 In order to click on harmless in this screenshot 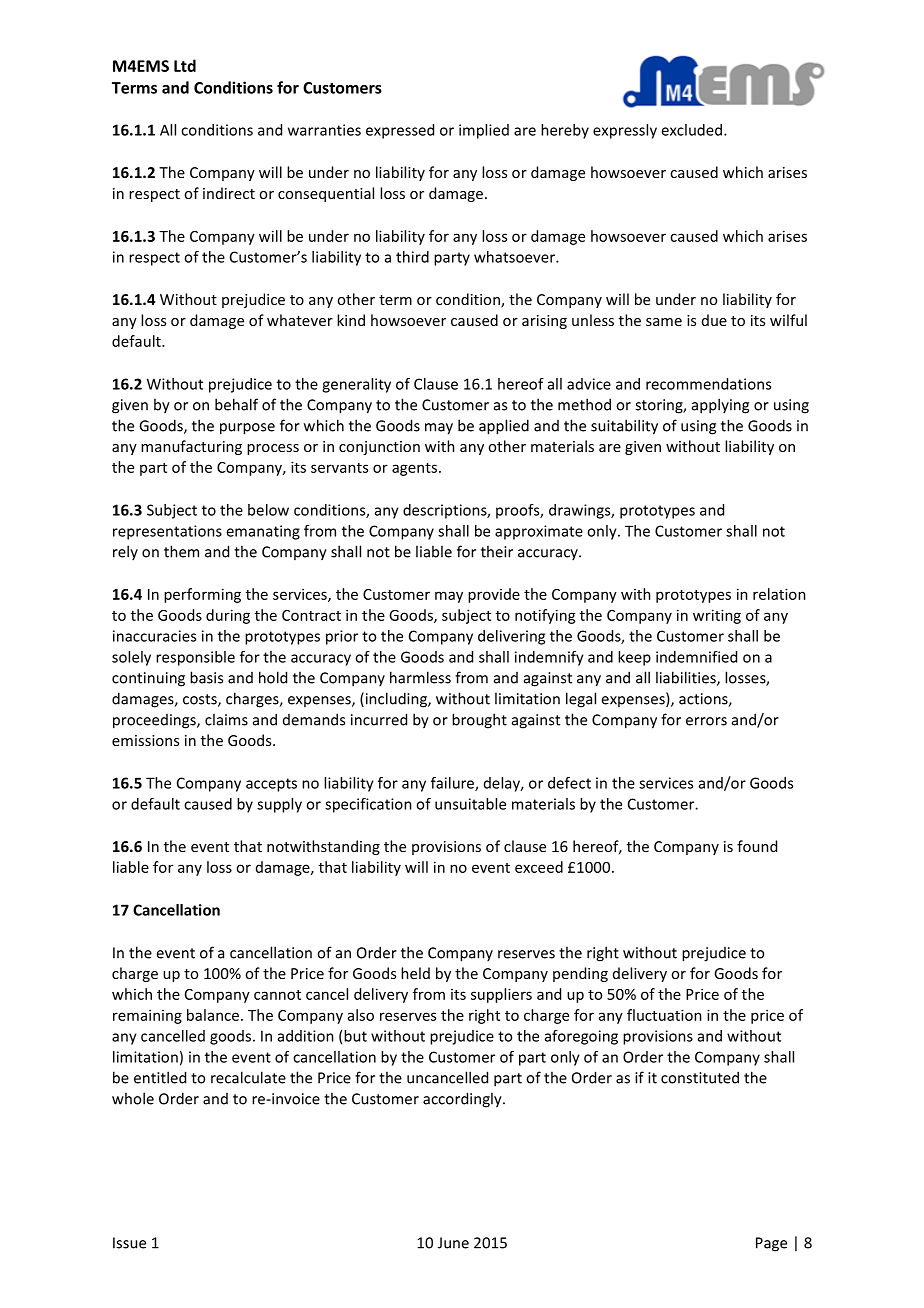, I will do `click(420, 677)`.
